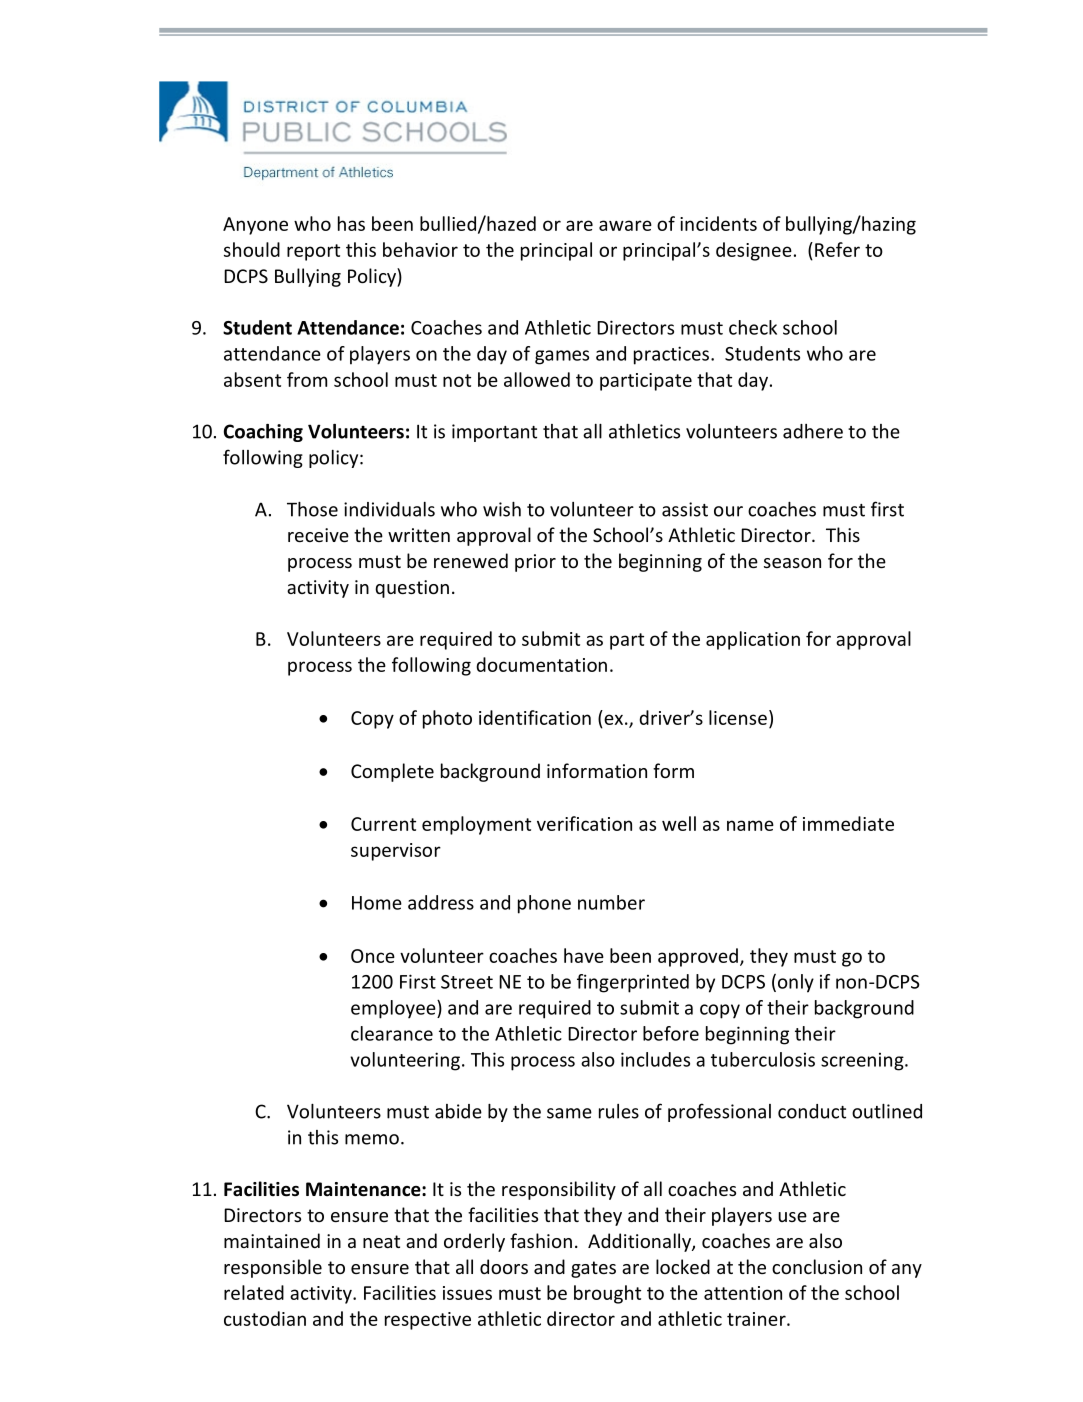  I want to click on responsible, so click(273, 1268).
